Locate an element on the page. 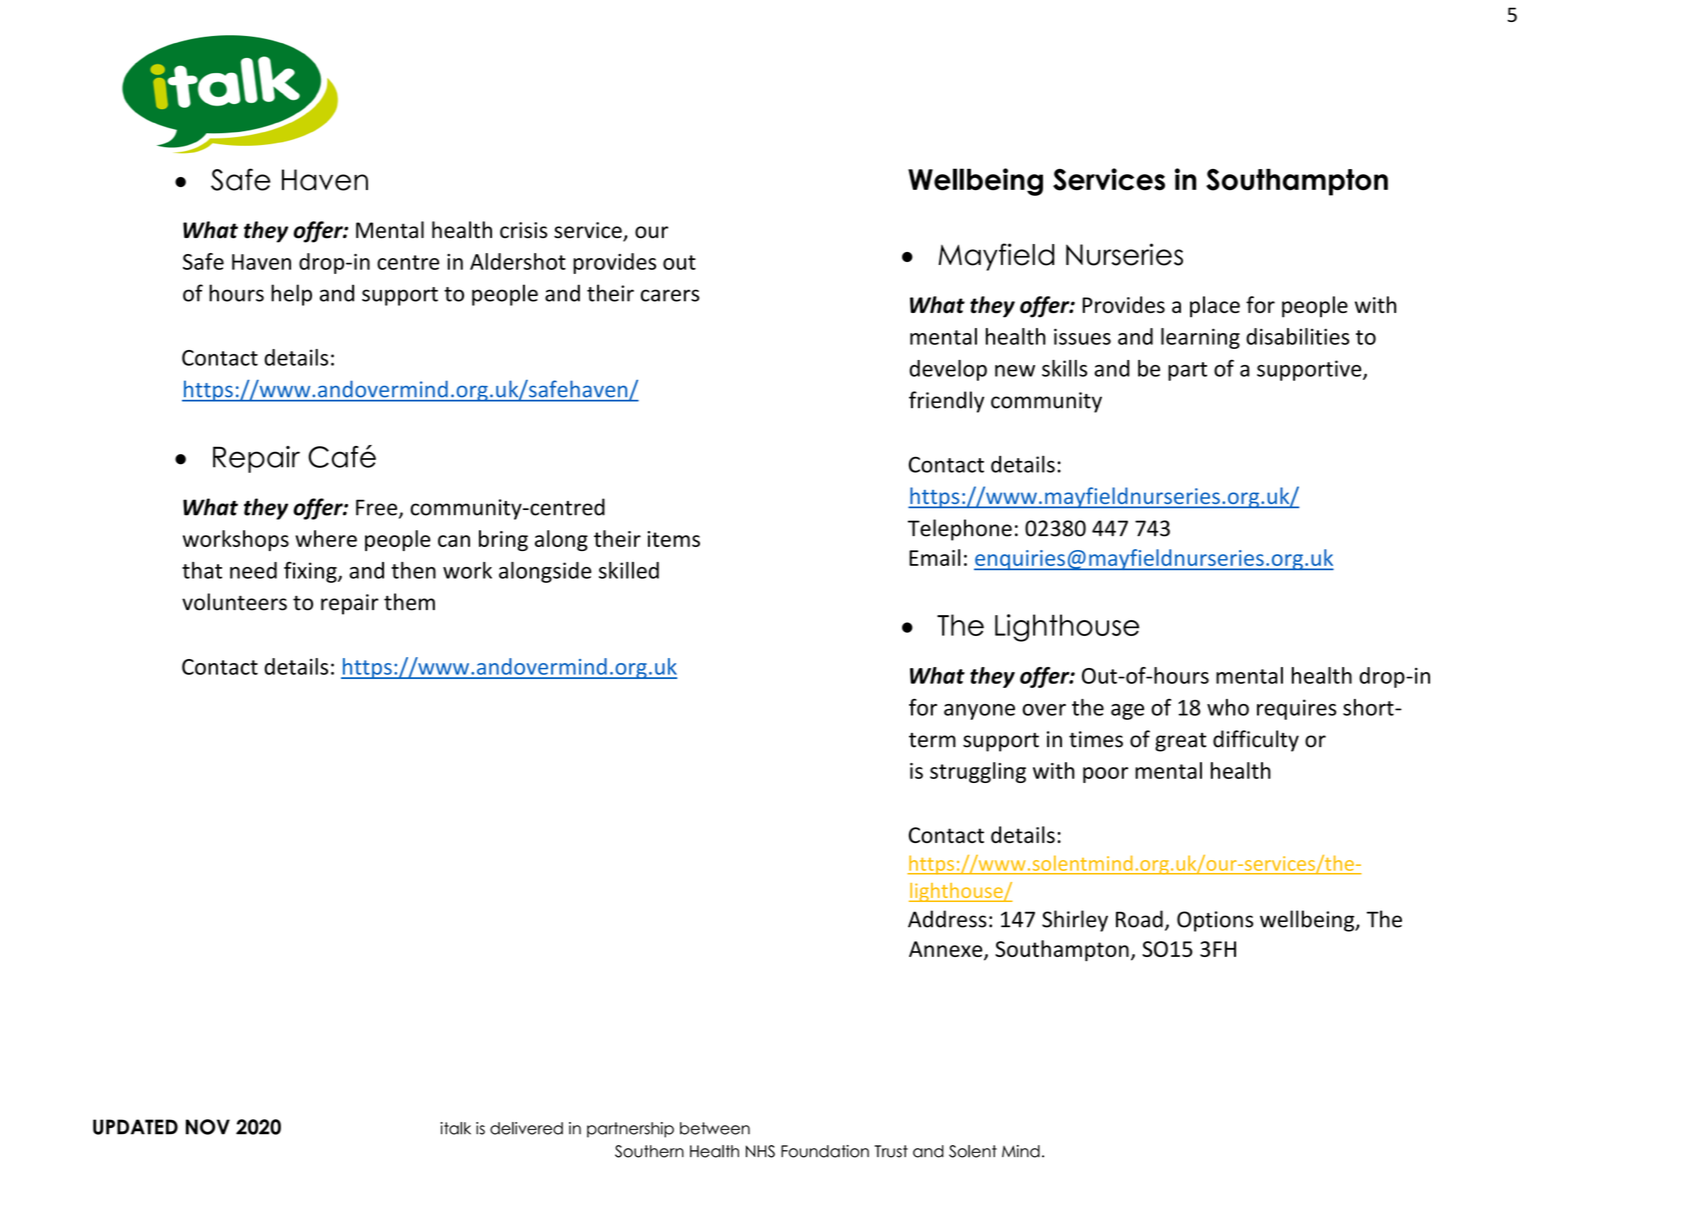  poor is located at coordinates (1105, 775).
